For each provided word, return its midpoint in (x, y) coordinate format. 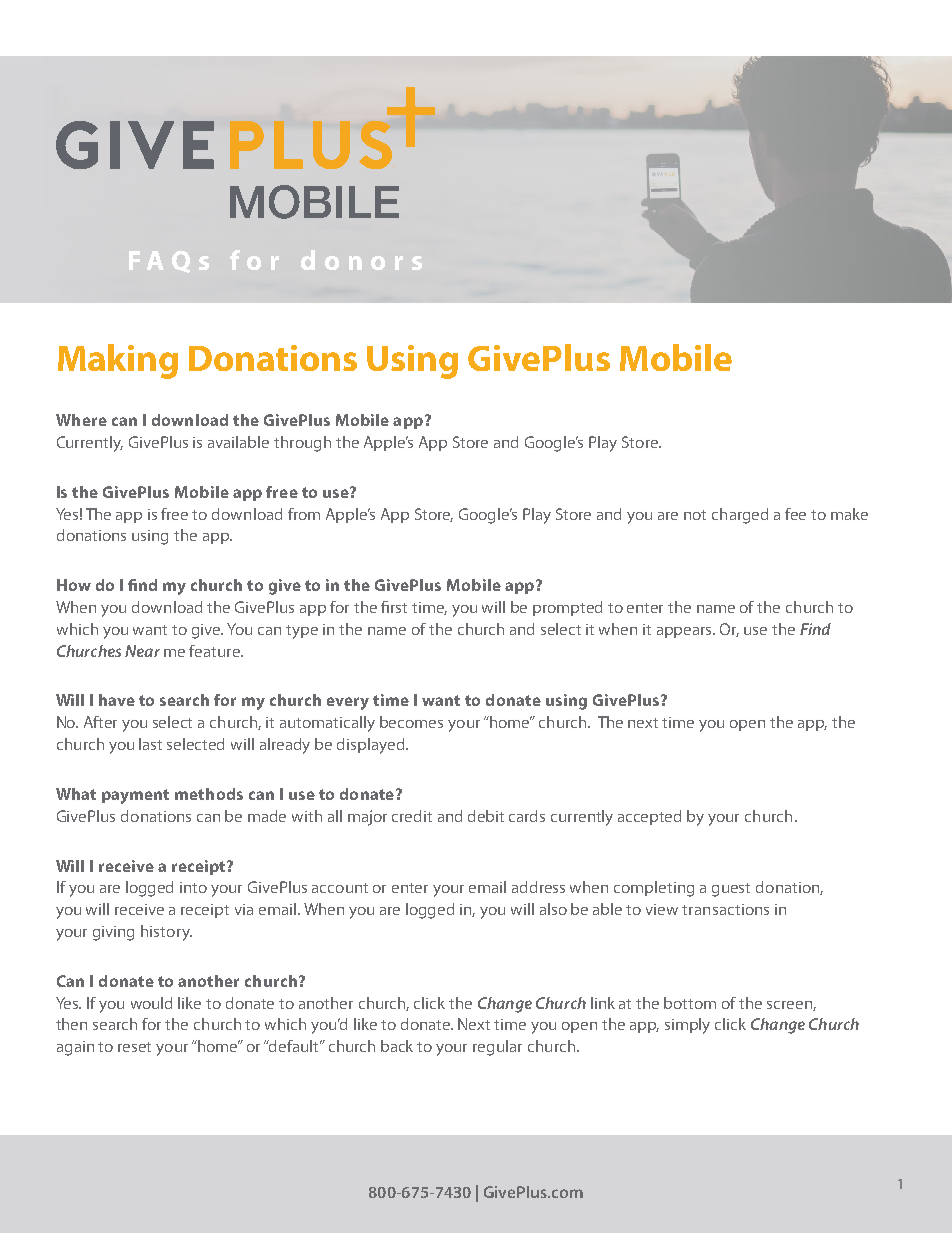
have (117, 700)
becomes (411, 722)
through (302, 444)
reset (134, 1047)
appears (686, 632)
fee (795, 514)
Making (118, 361)
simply (687, 1026)
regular (497, 1048)
